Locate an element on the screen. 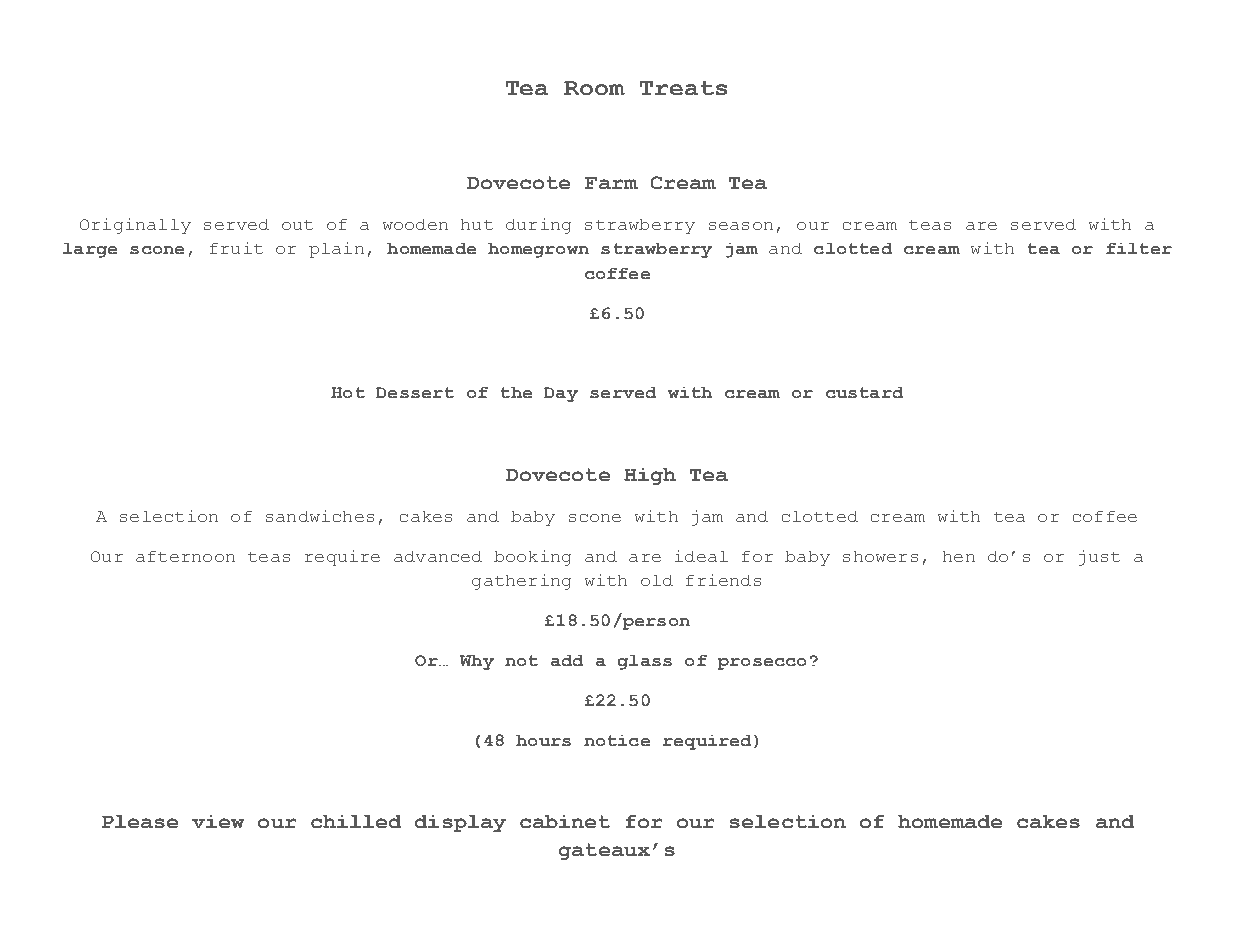 This screenshot has height=952, width=1233. Treats is located at coordinates (683, 88).
